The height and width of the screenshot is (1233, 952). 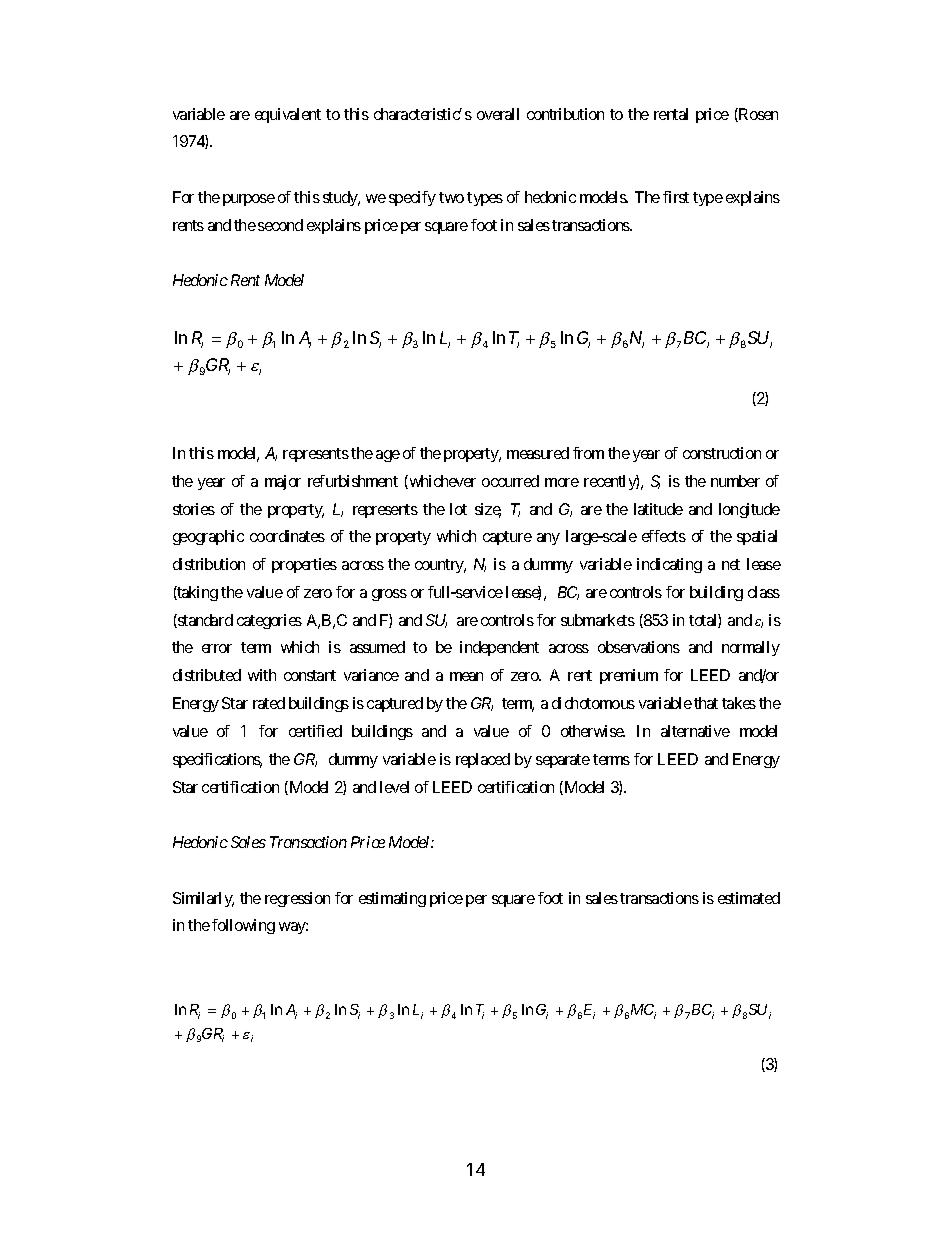 I want to click on construction, so click(x=722, y=453).
